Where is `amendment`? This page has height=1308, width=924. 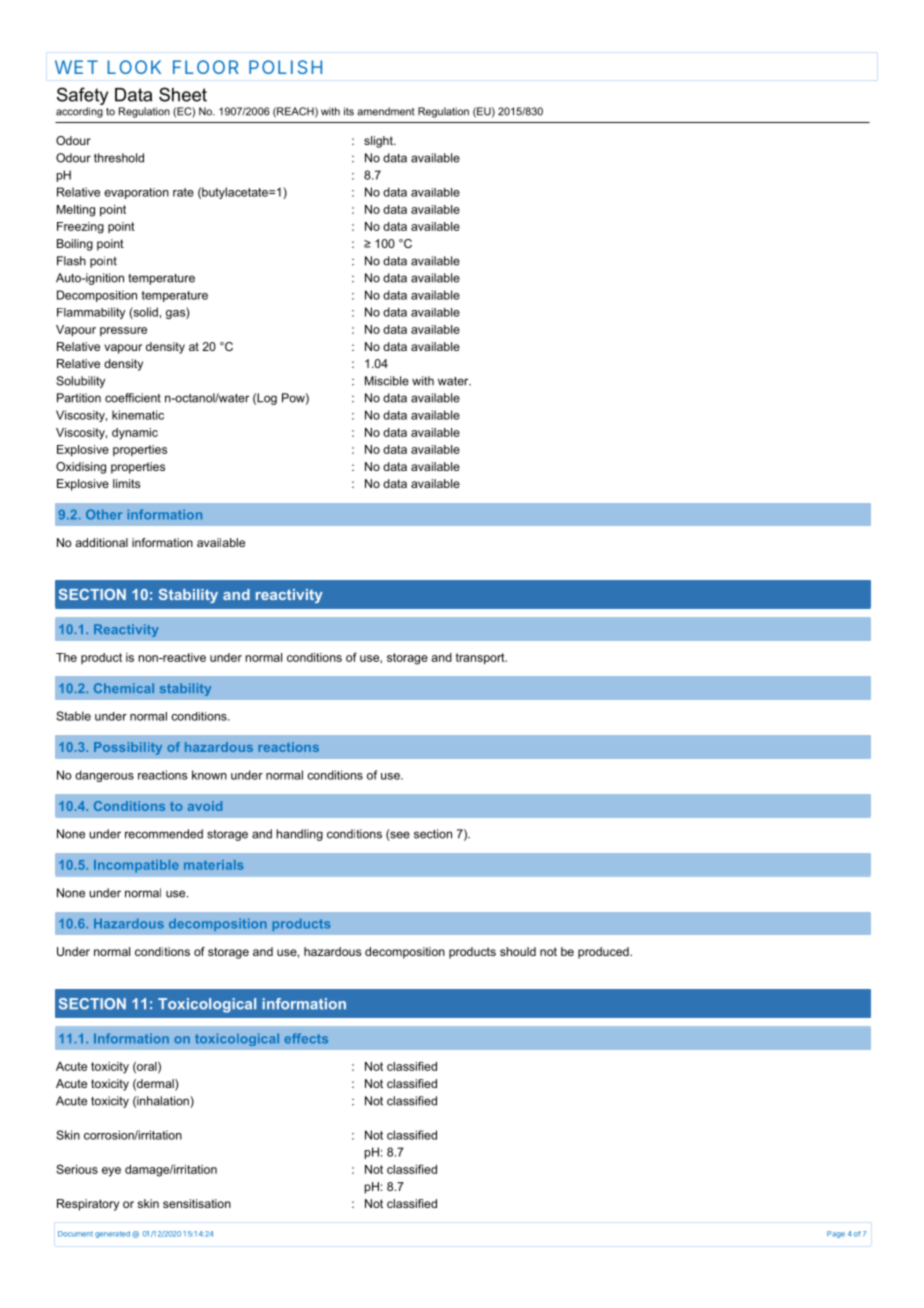
amendment is located at coordinates (386, 111).
